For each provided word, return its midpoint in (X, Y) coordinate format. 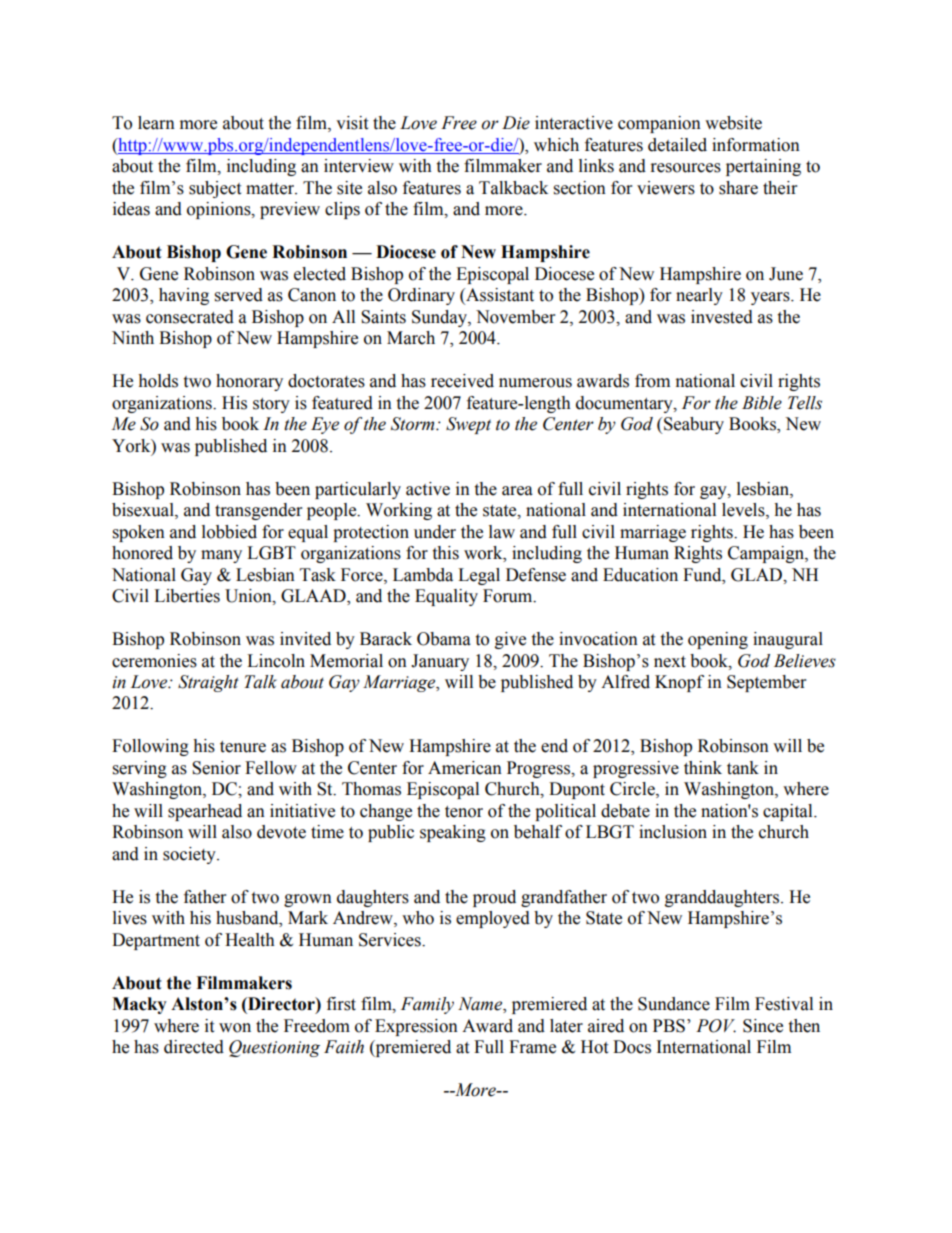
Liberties (187, 596)
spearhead (205, 812)
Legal (479, 576)
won (235, 1028)
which (556, 145)
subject (215, 189)
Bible (762, 403)
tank (743, 768)
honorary (249, 382)
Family (427, 1005)
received (462, 381)
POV (716, 1026)
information (756, 145)
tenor (464, 812)
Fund (703, 575)
